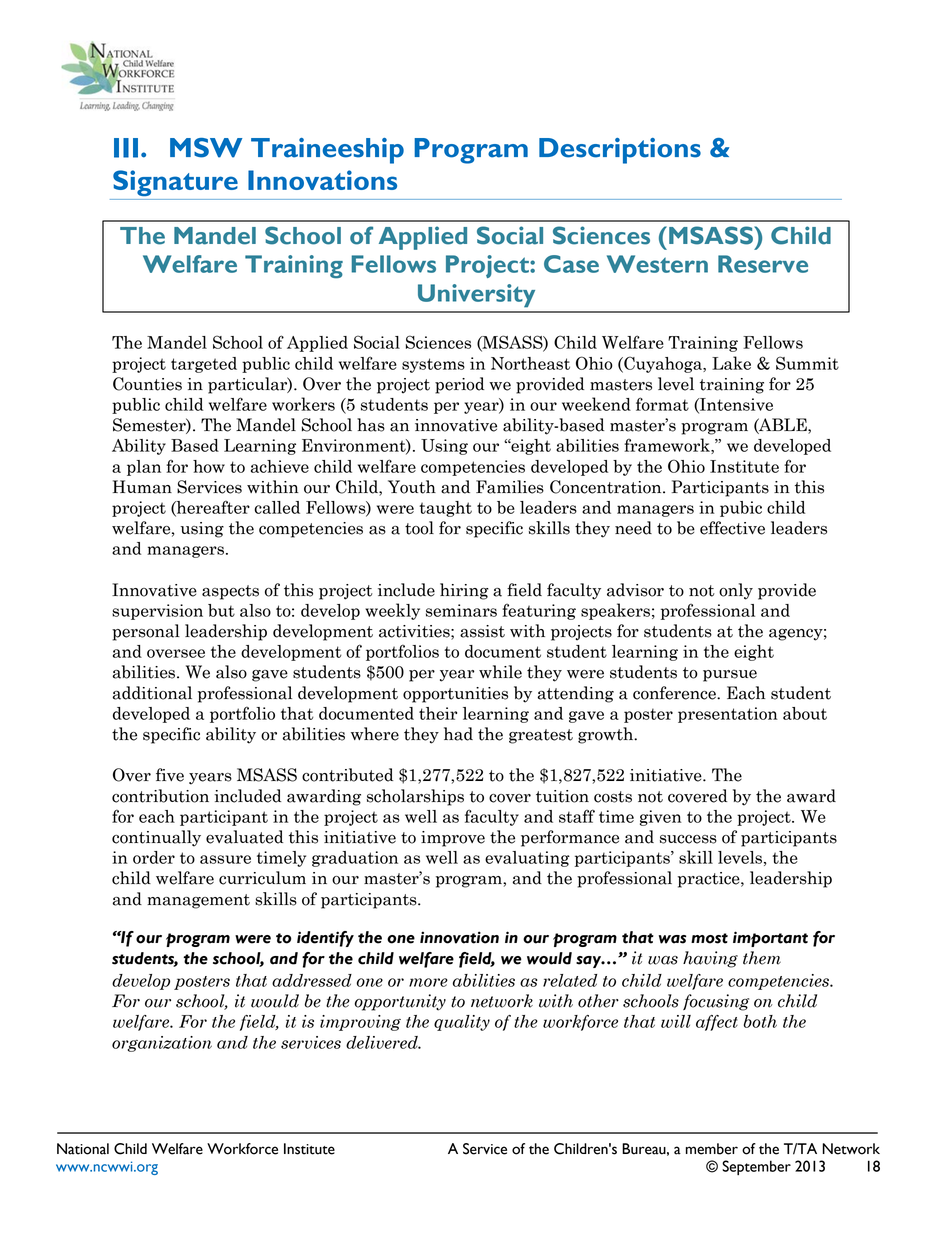 This page has width=952, height=1233. I want to click on Signature, so click(175, 183).
